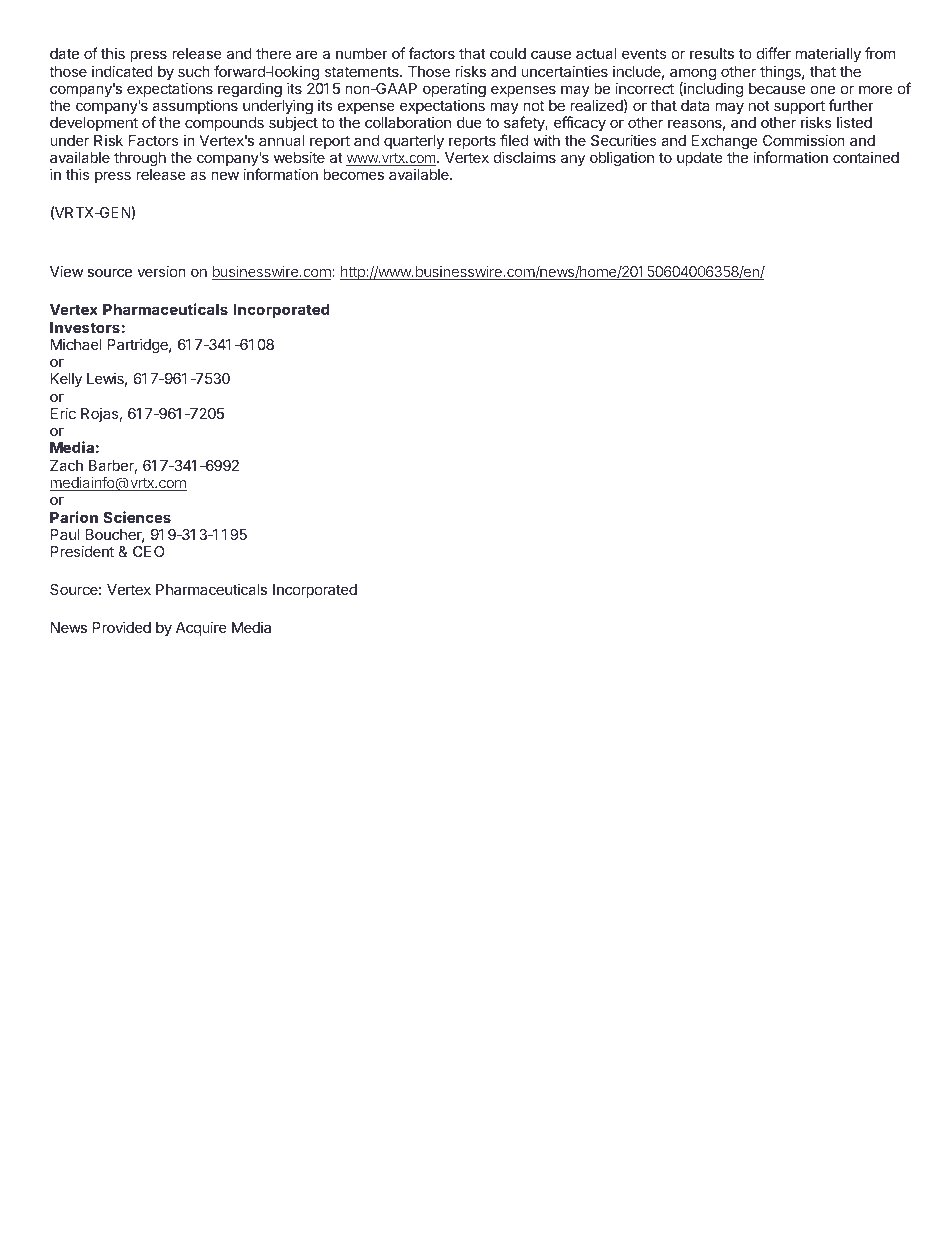 This page has width=952, height=1233. I want to click on such, so click(194, 71).
